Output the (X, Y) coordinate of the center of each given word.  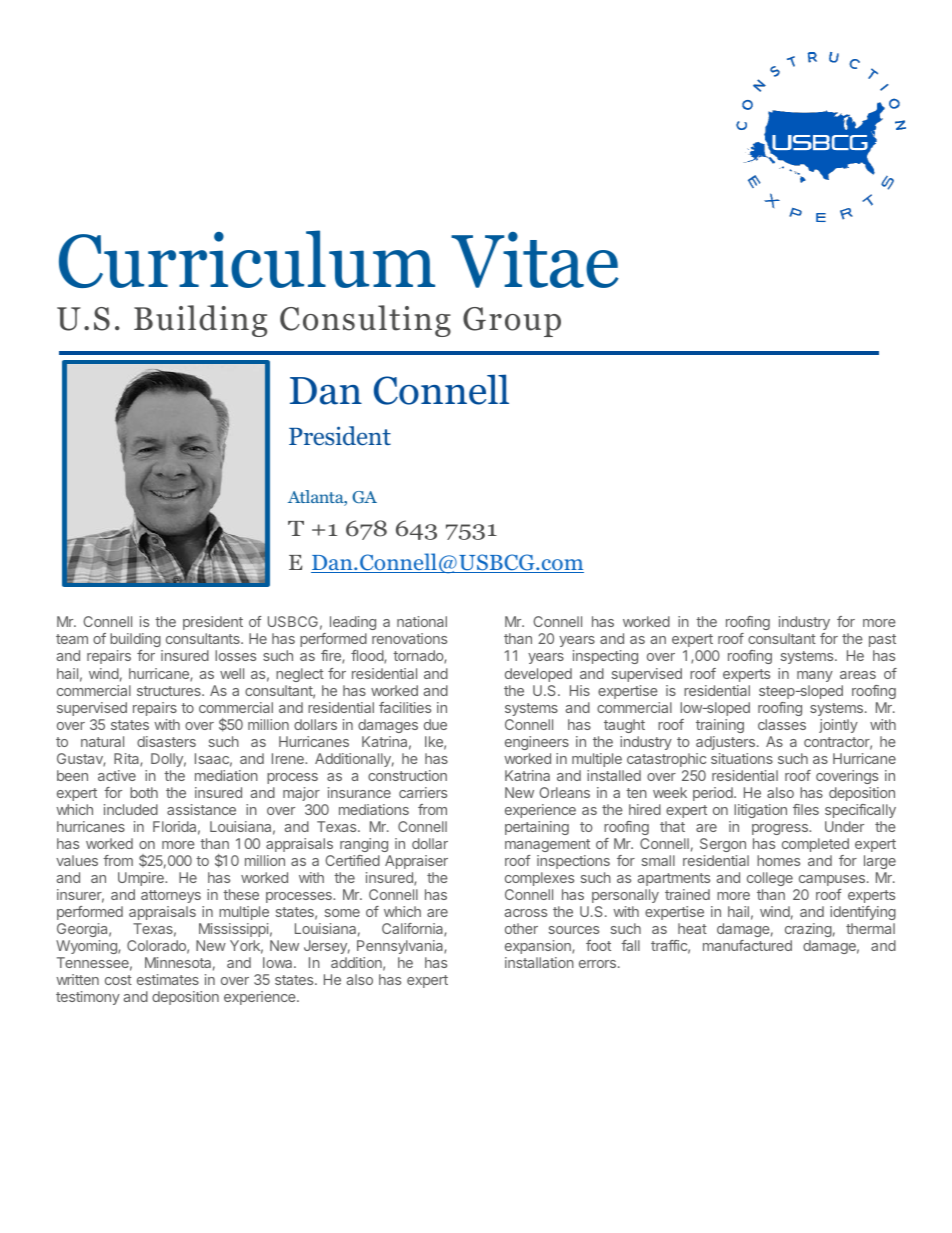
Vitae (535, 260)
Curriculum (247, 259)
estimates (168, 979)
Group (512, 322)
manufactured (747, 945)
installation (539, 962)
